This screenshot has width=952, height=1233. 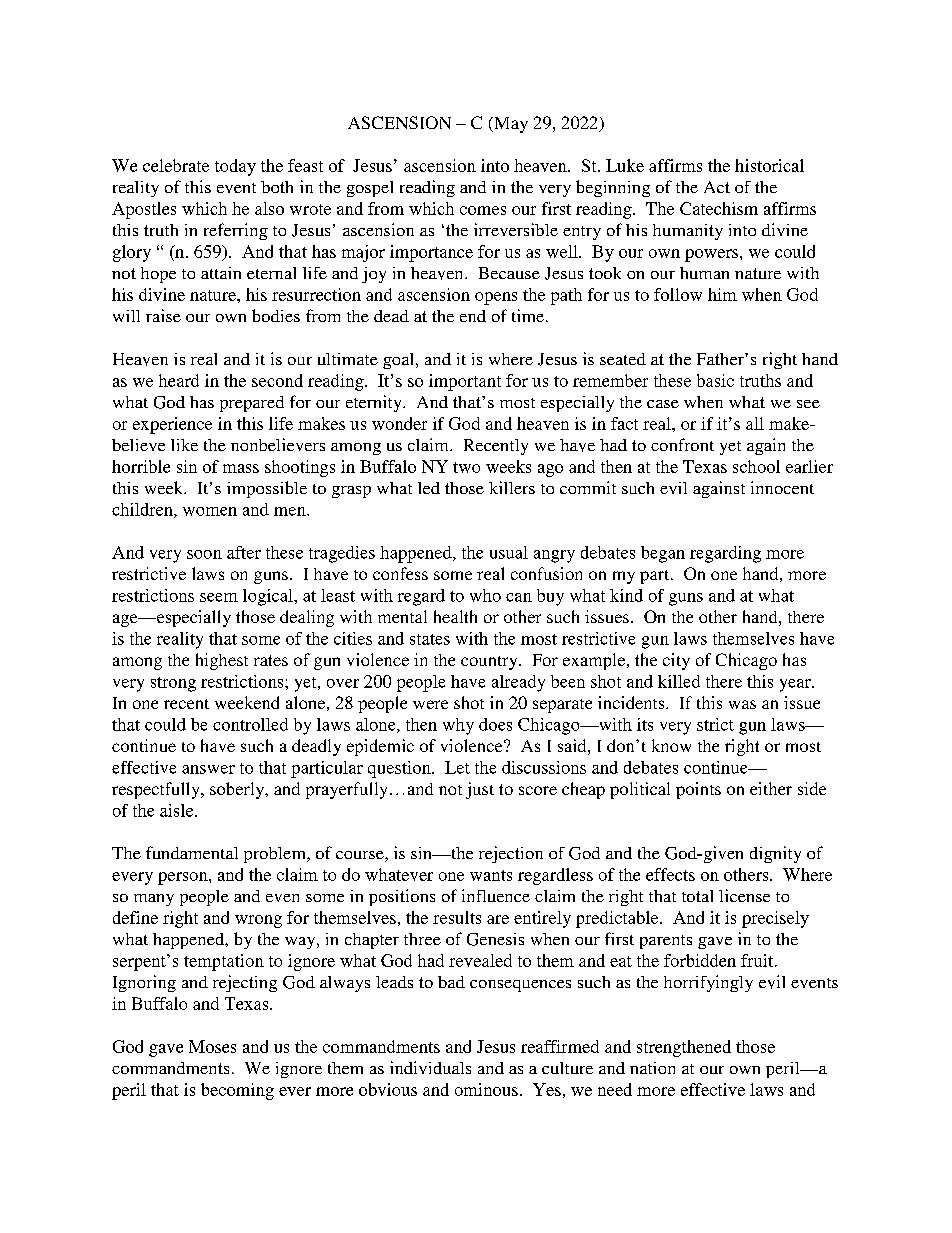 What do you see at coordinates (241, 468) in the screenshot?
I see `mass` at bounding box center [241, 468].
